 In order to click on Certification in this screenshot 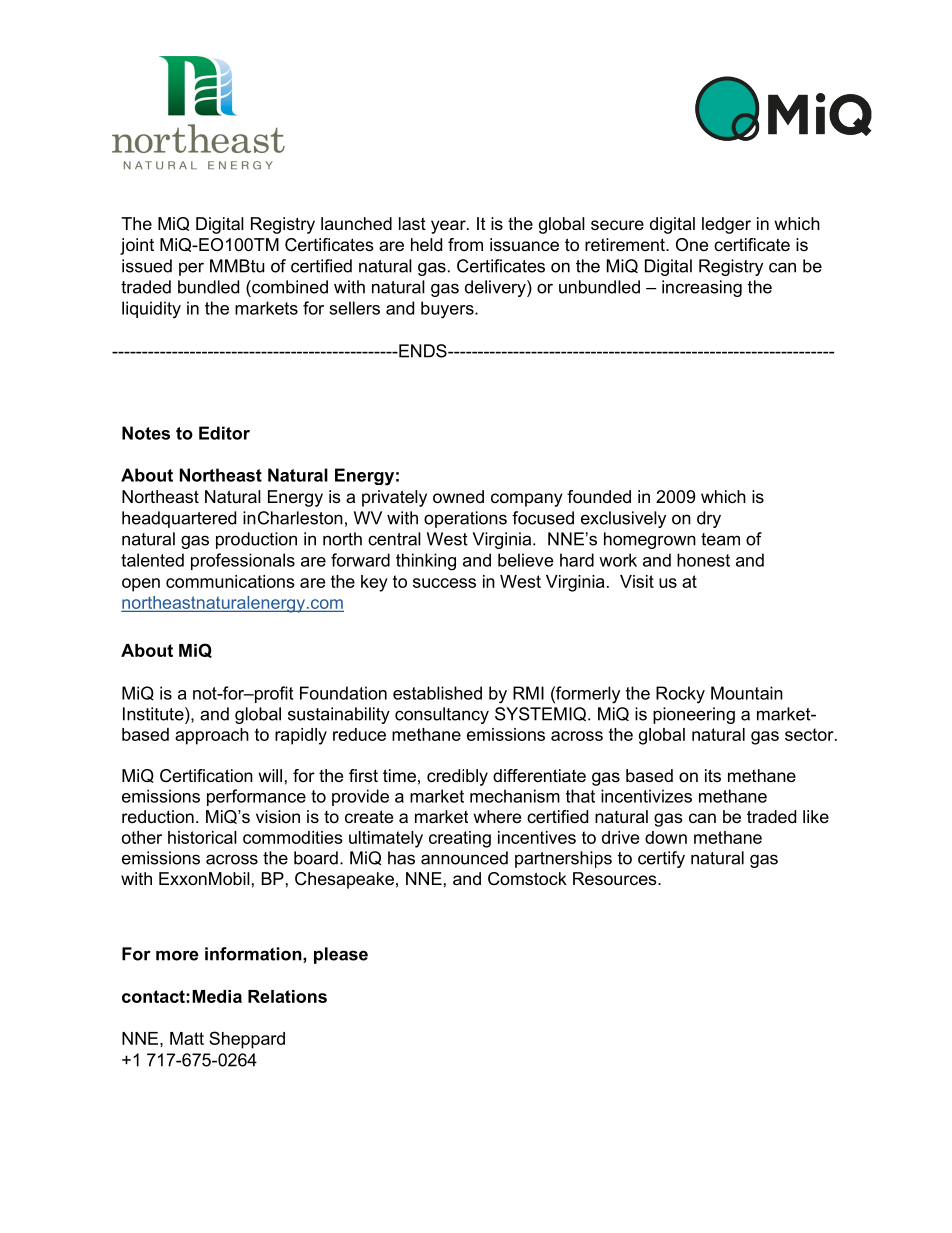, I will do `click(206, 776)`.
